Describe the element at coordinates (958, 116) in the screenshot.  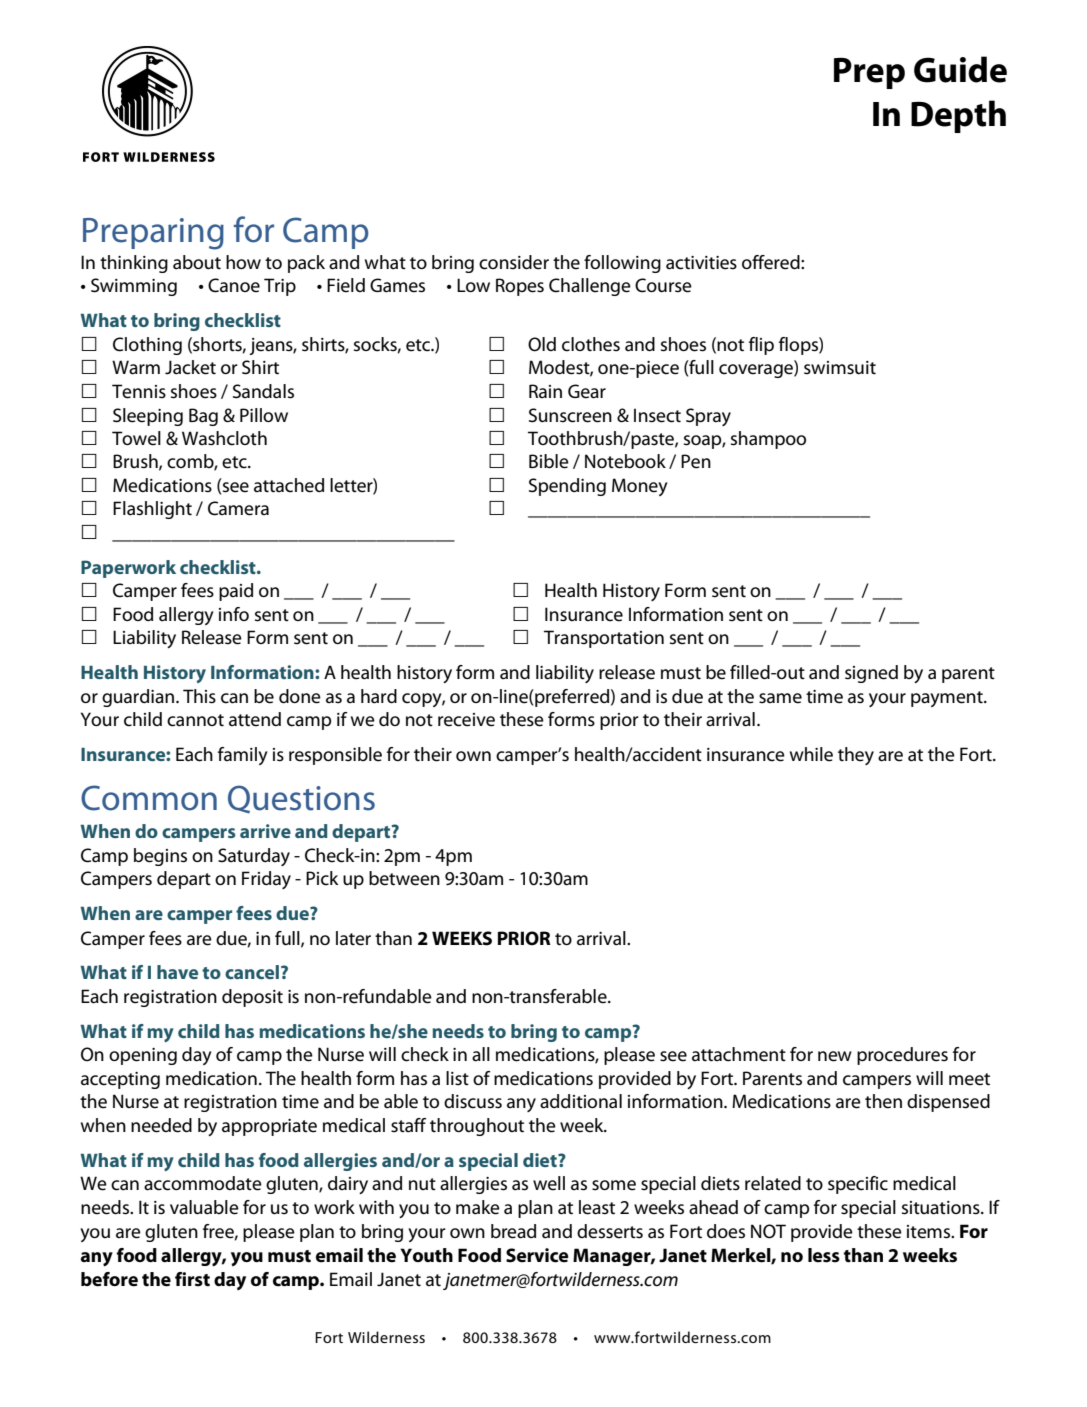
I see `Depth` at that location.
